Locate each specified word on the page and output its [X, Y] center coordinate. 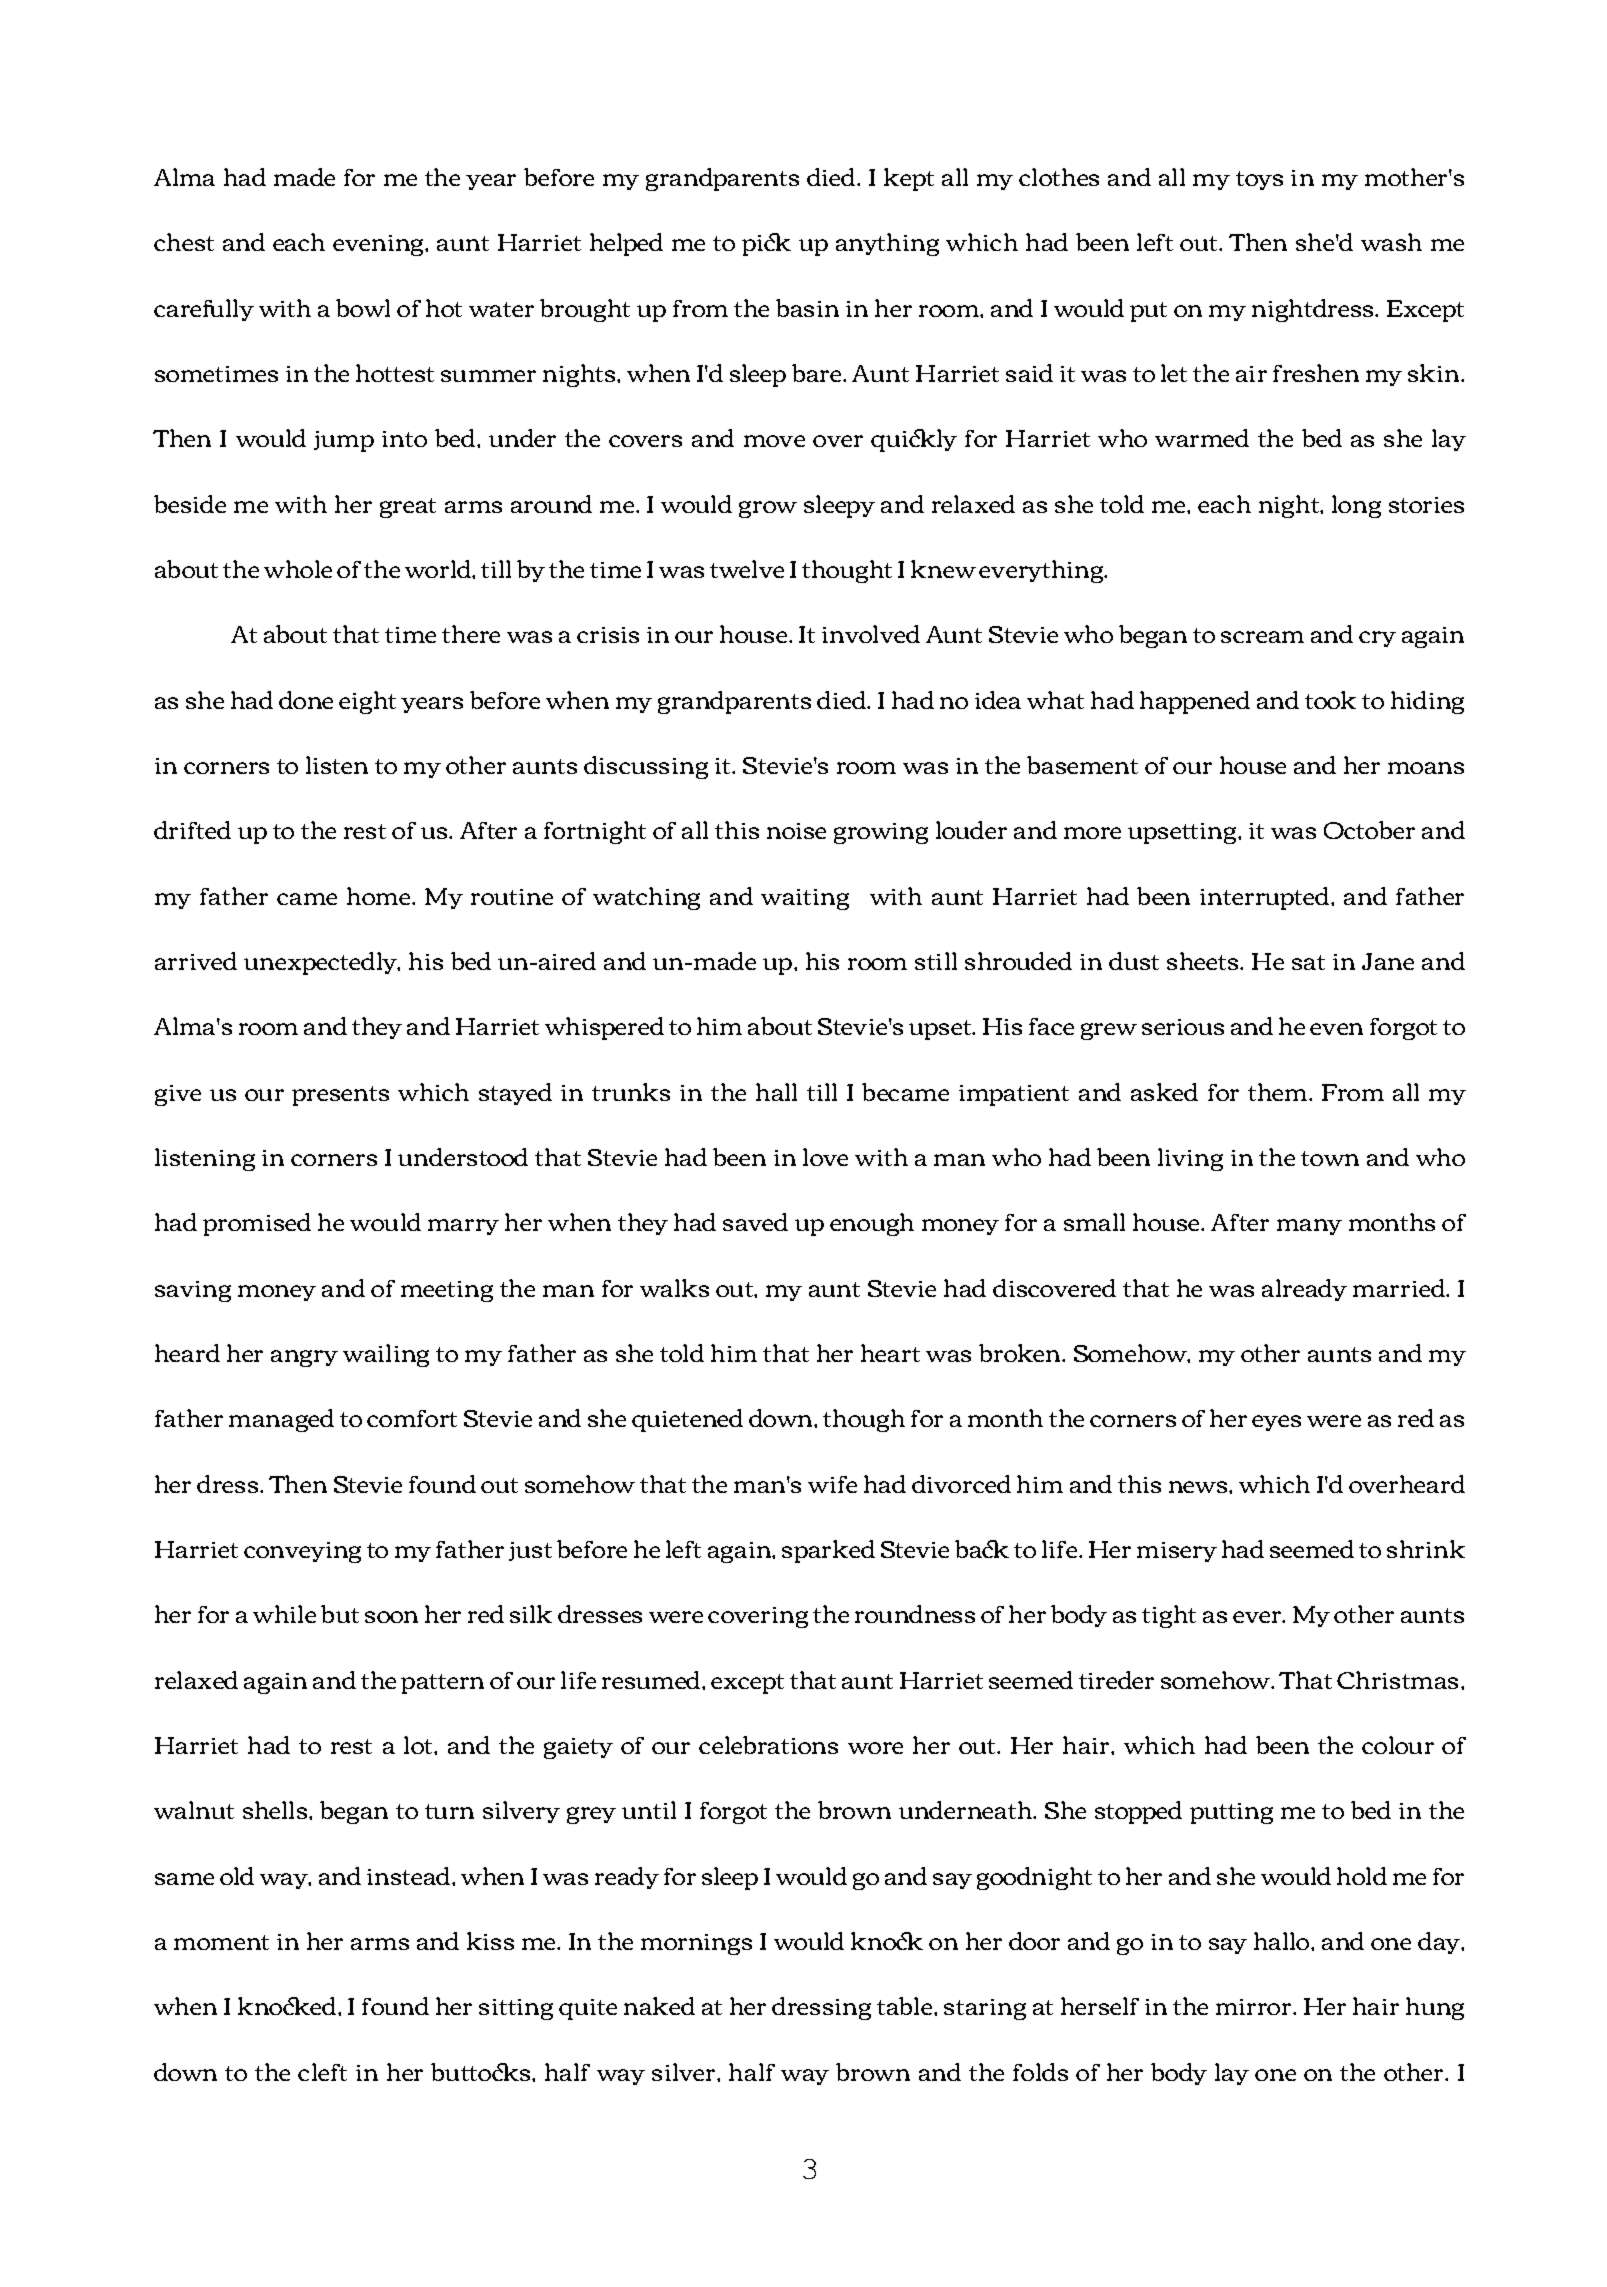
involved [871, 634]
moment [221, 1942]
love [825, 1157]
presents [340, 1096]
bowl [363, 308]
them [1279, 1092]
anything [887, 244]
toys [1259, 180]
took [1330, 700]
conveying [302, 1552]
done [306, 700]
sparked [828, 1551]
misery [1177, 1552]
